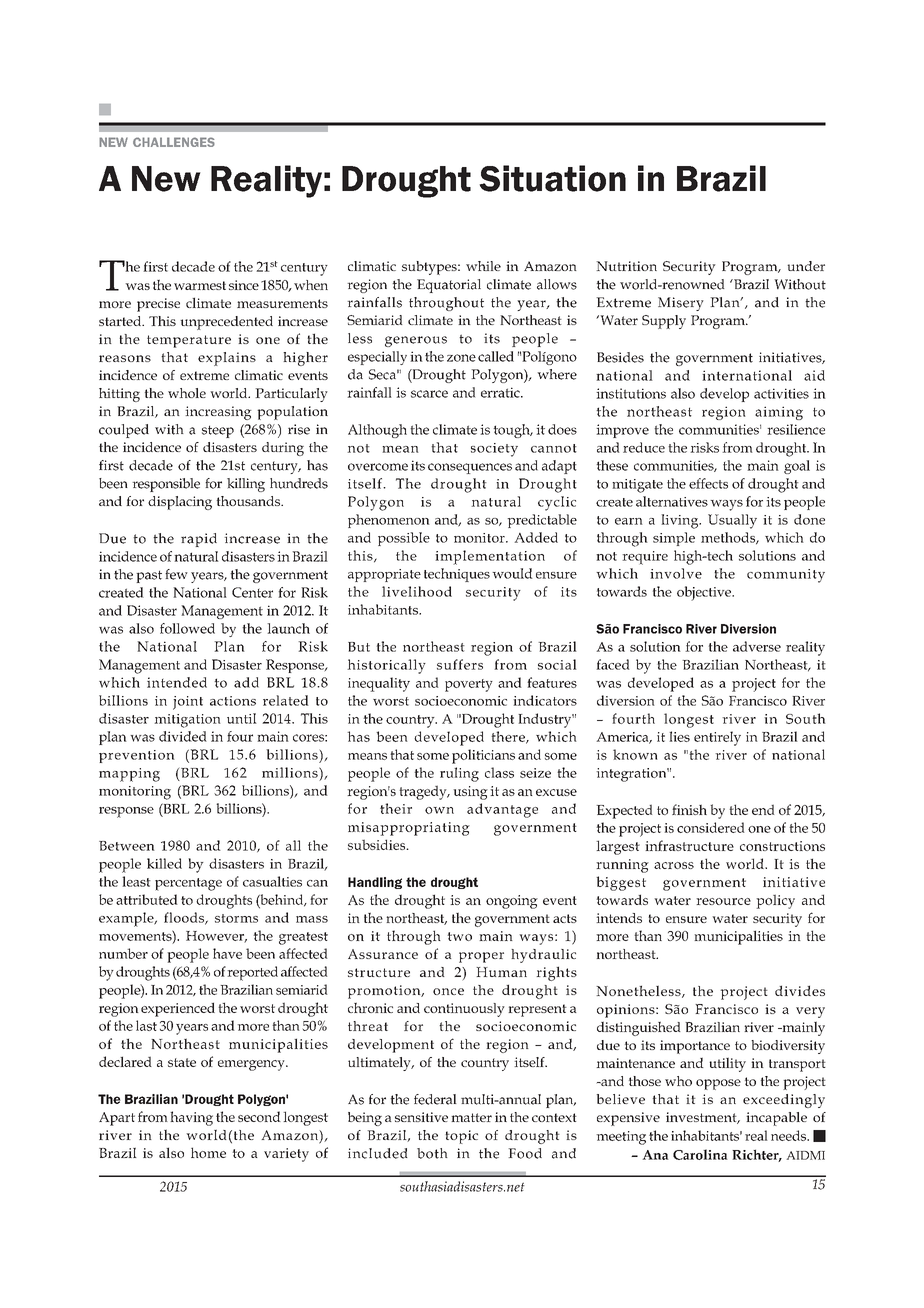 Image resolution: width=924 pixels, height=1308 pixels. Describe the element at coordinates (700, 1154) in the screenshot. I see `Carolina` at that location.
